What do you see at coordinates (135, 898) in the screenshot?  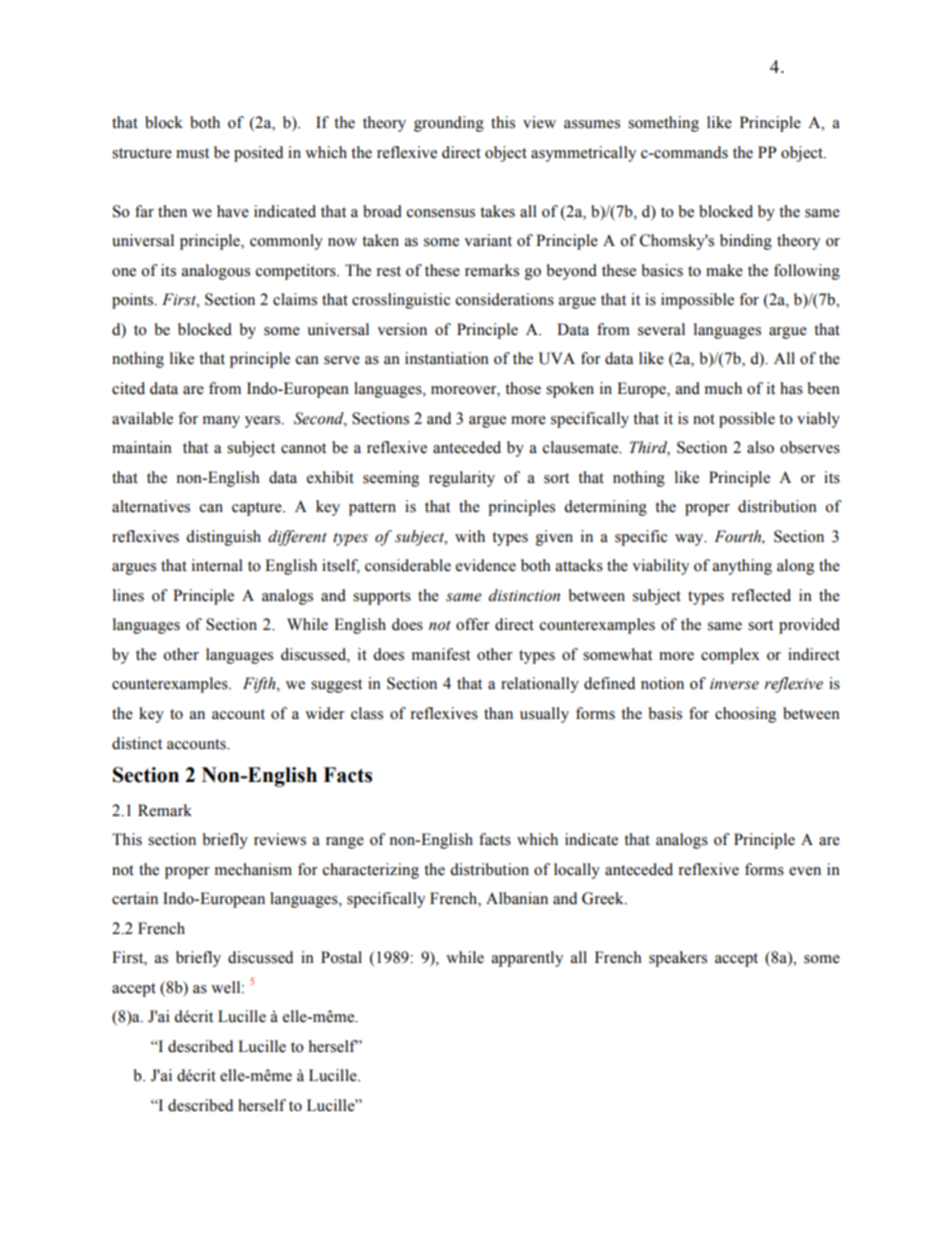 I see `certain` at bounding box center [135, 898].
